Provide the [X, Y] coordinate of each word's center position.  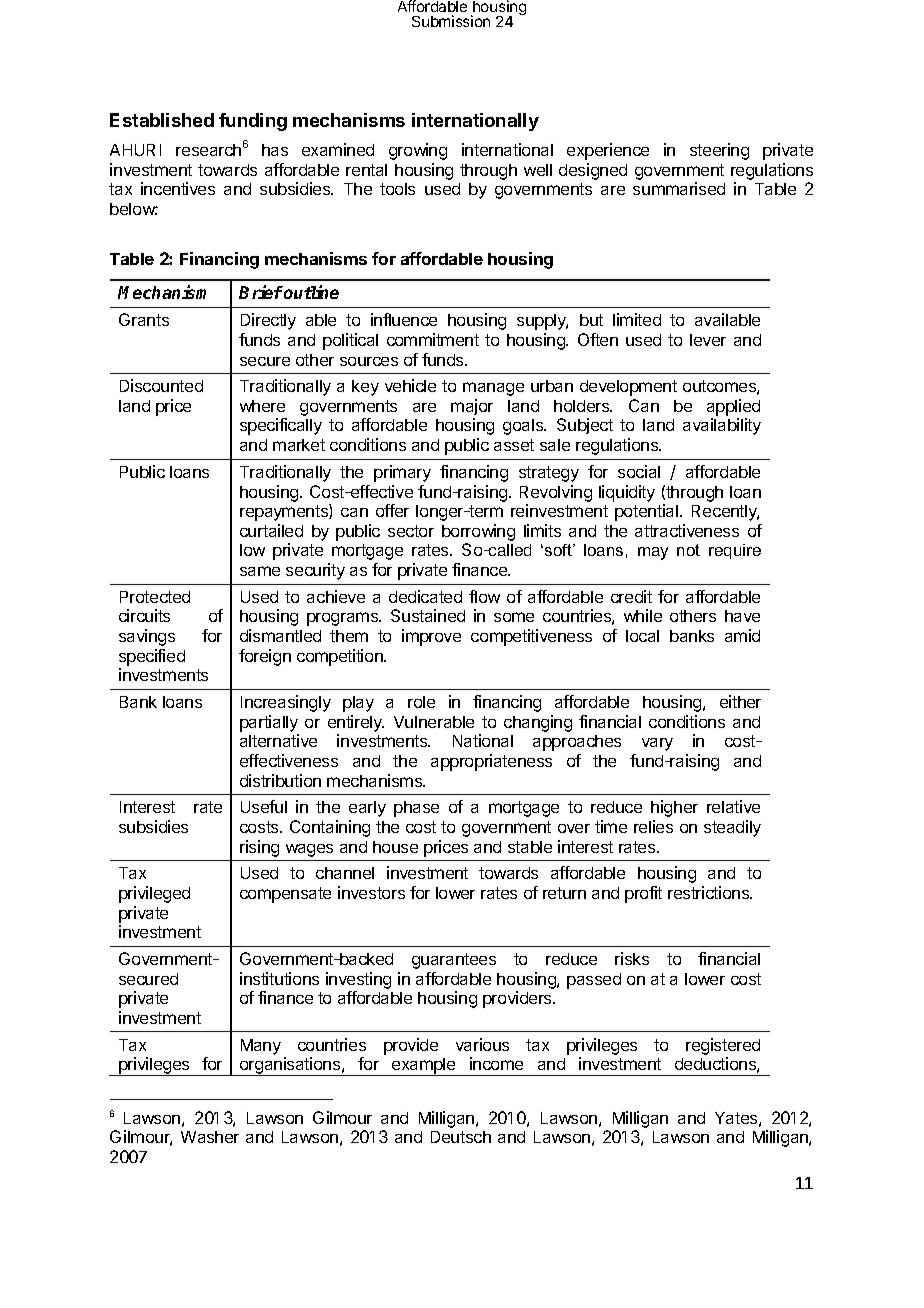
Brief [261, 292]
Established [162, 120]
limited [637, 319]
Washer [210, 1137]
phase [416, 809]
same [260, 571]
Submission [451, 21]
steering [719, 151]
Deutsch [461, 1137]
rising [259, 848]
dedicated [425, 596]
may [653, 553]
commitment [433, 339]
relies [653, 826]
